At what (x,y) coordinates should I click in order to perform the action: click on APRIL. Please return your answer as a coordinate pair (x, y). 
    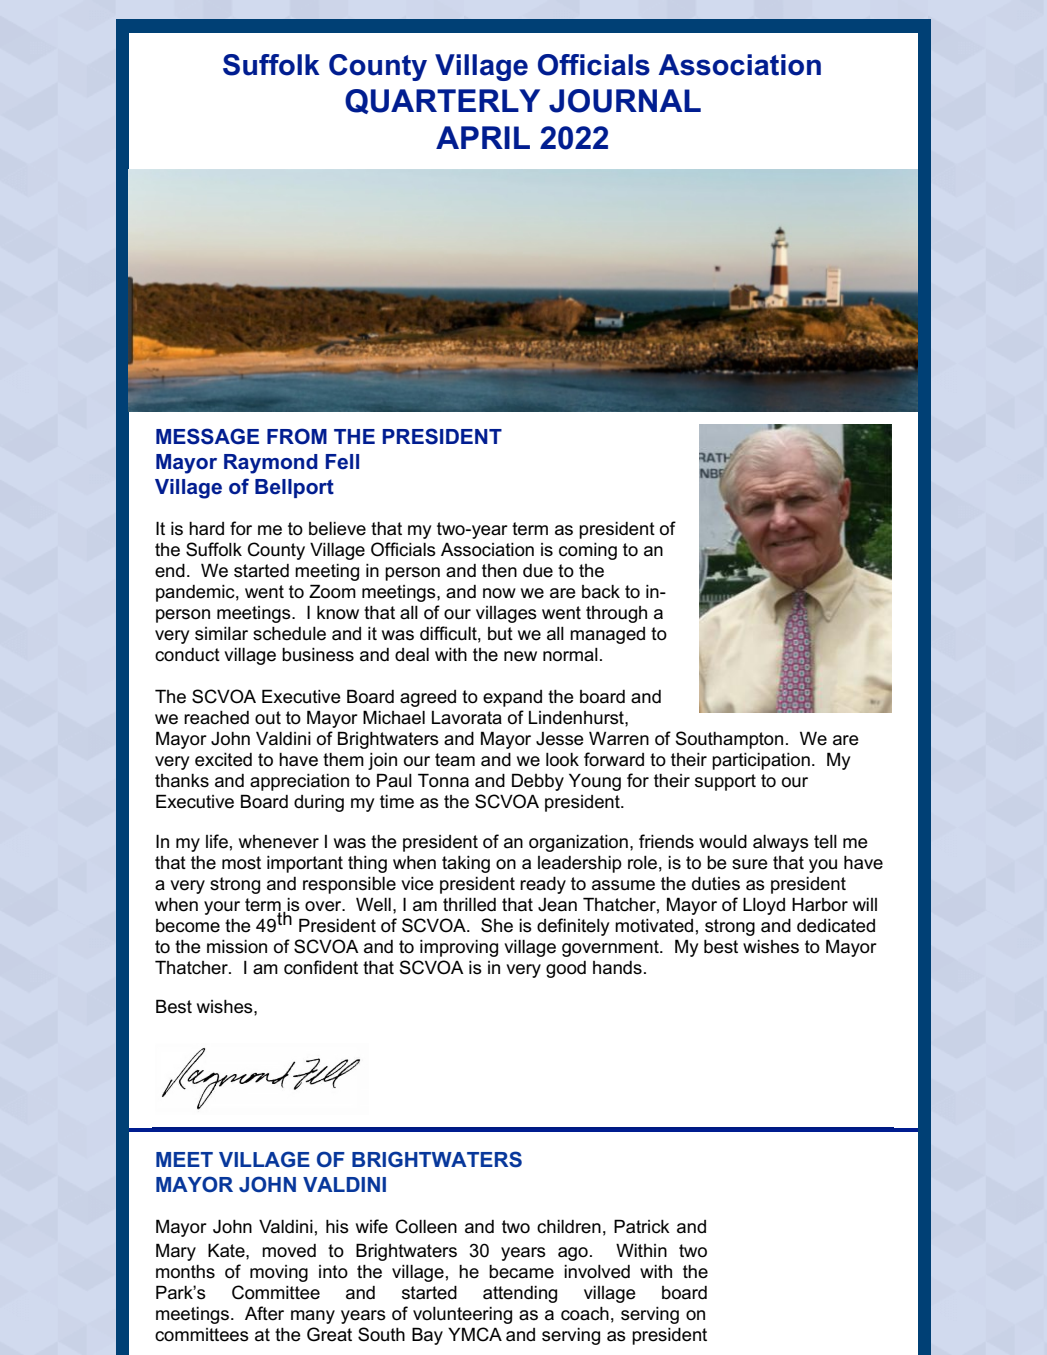
    Looking at the image, I should click on (483, 137).
